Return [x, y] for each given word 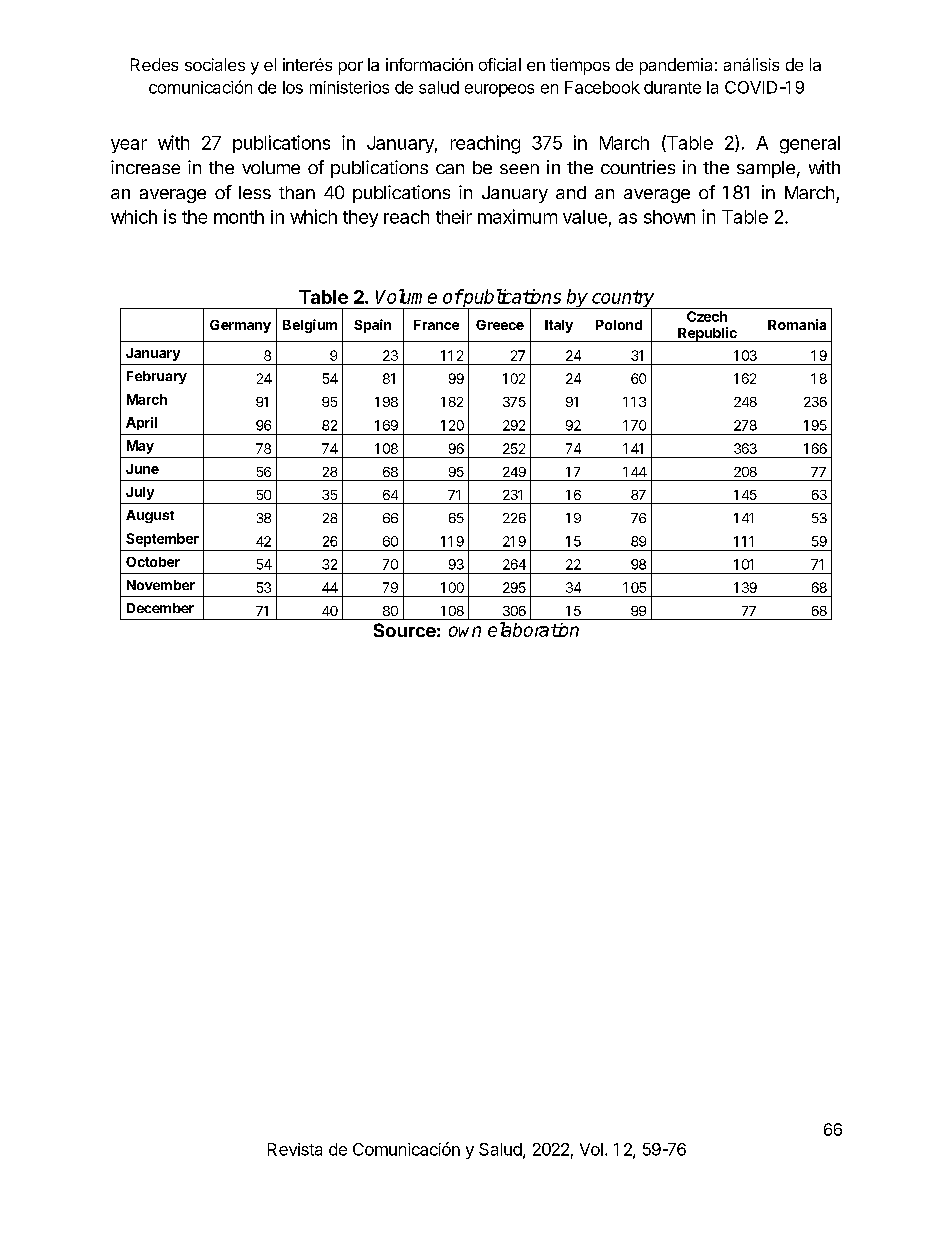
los [293, 87]
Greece [500, 325]
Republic [707, 334]
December [160, 608]
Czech [707, 316]
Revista [295, 1149]
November [161, 585]
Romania [797, 324]
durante [672, 87]
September [162, 540]
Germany [240, 326]
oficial [500, 64]
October [153, 562]
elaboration [533, 629]
